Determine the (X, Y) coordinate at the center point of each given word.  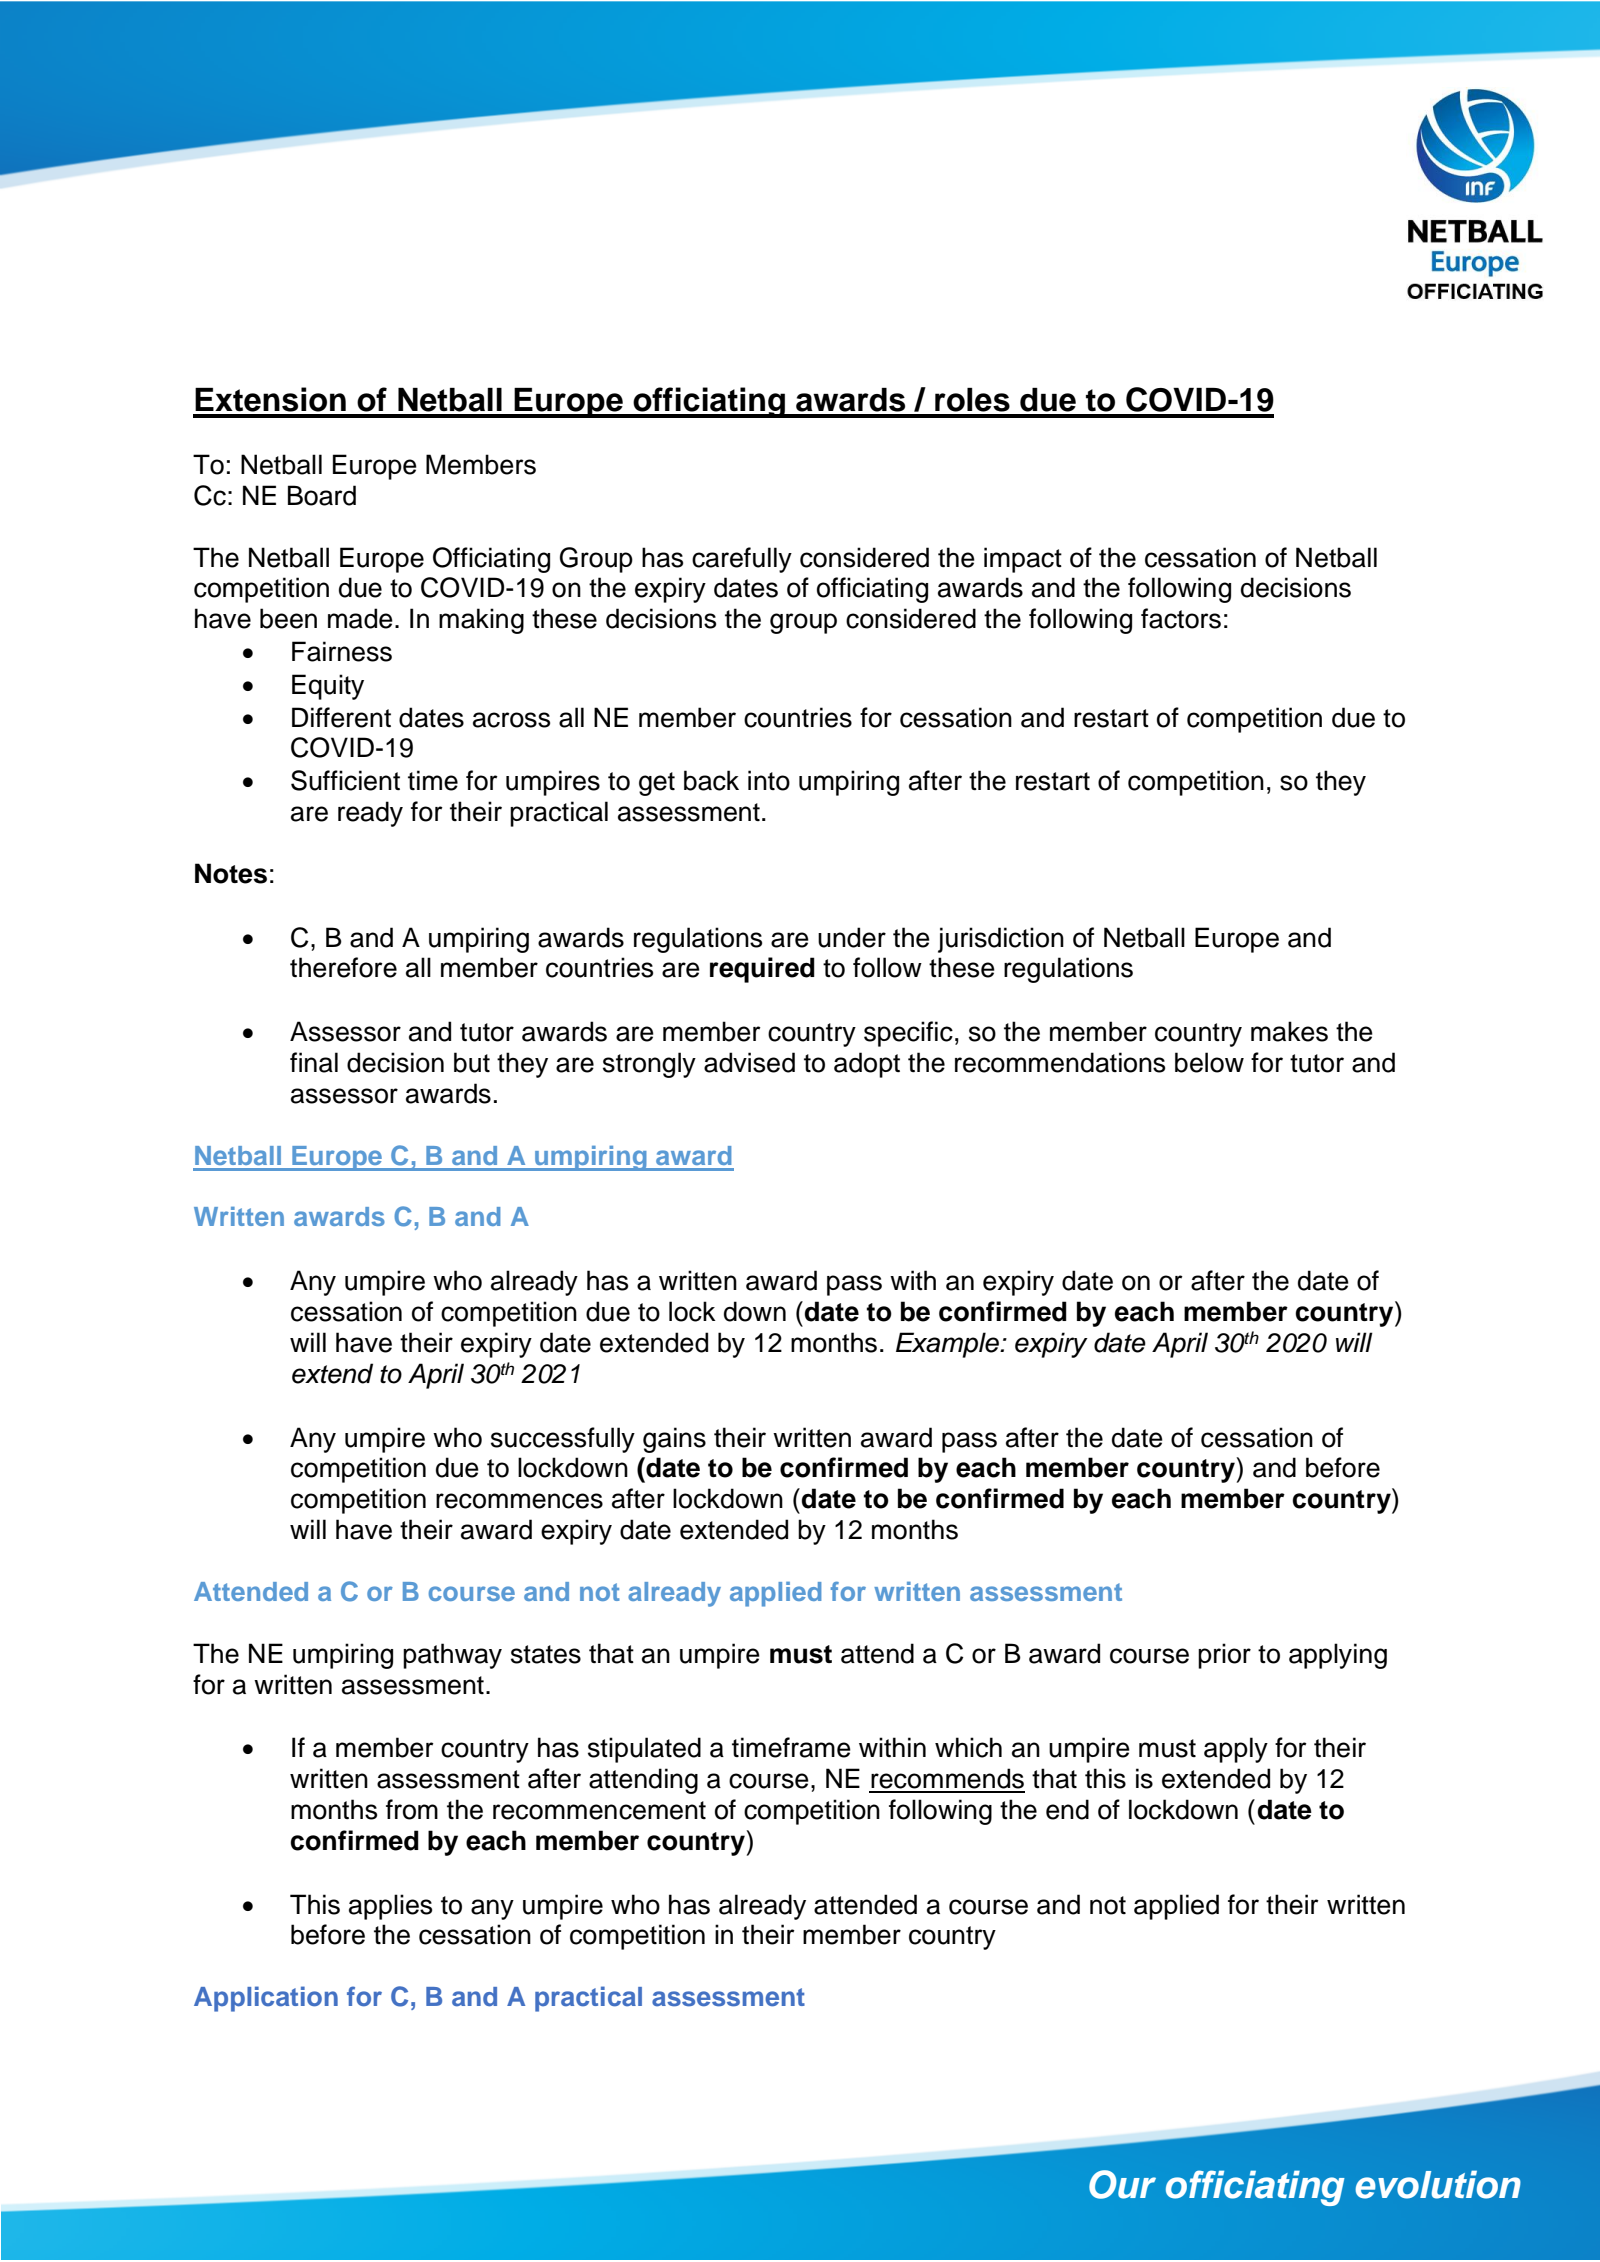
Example (948, 1345)
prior (1224, 1656)
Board (322, 495)
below (1209, 1062)
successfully (563, 1440)
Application (266, 1999)
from (412, 1809)
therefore (343, 967)
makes (1289, 1031)
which (968, 1747)
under (852, 937)
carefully (742, 560)
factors (1181, 618)
